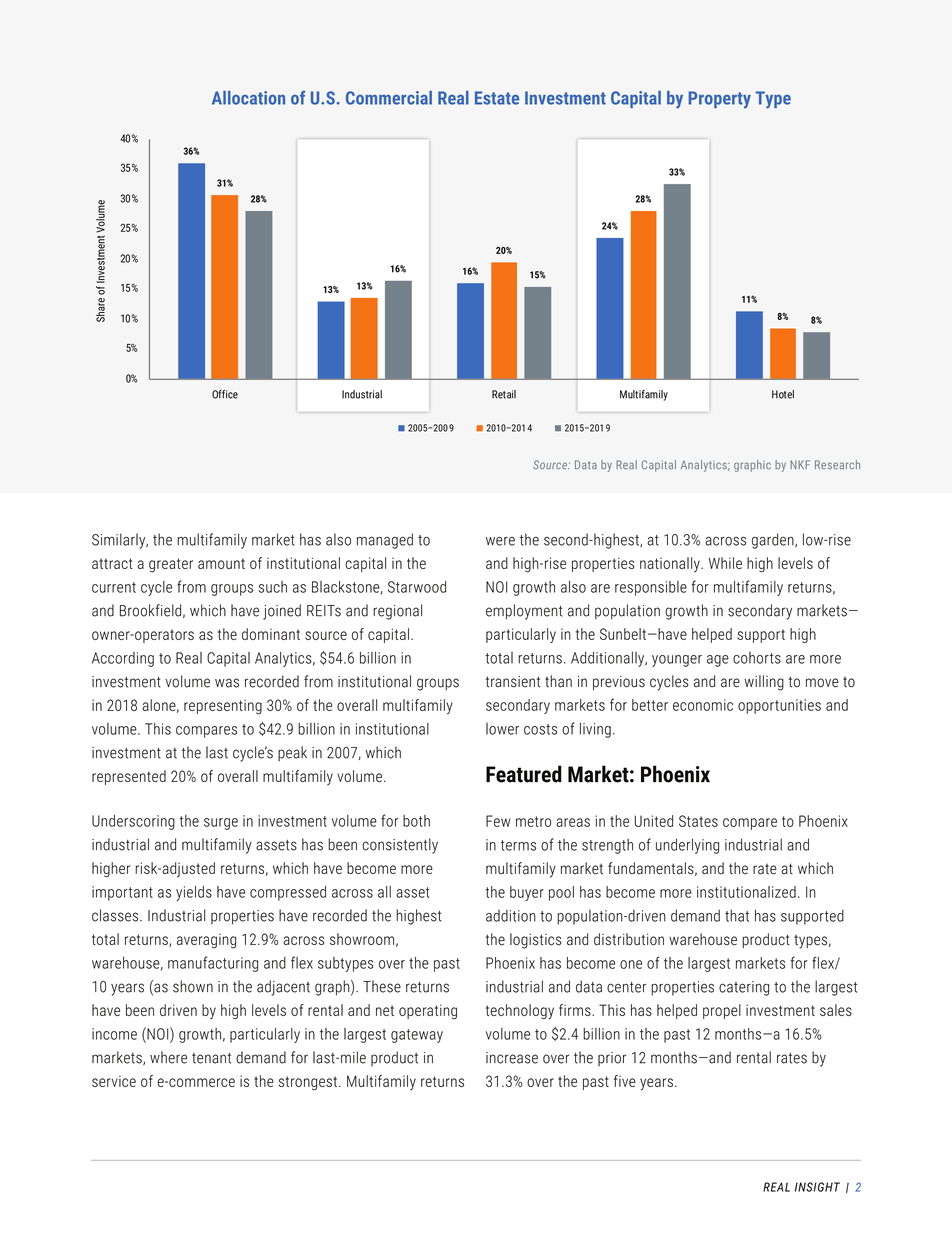 Image resolution: width=952 pixels, height=1233 pixels. I want to click on Estate, so click(497, 98).
